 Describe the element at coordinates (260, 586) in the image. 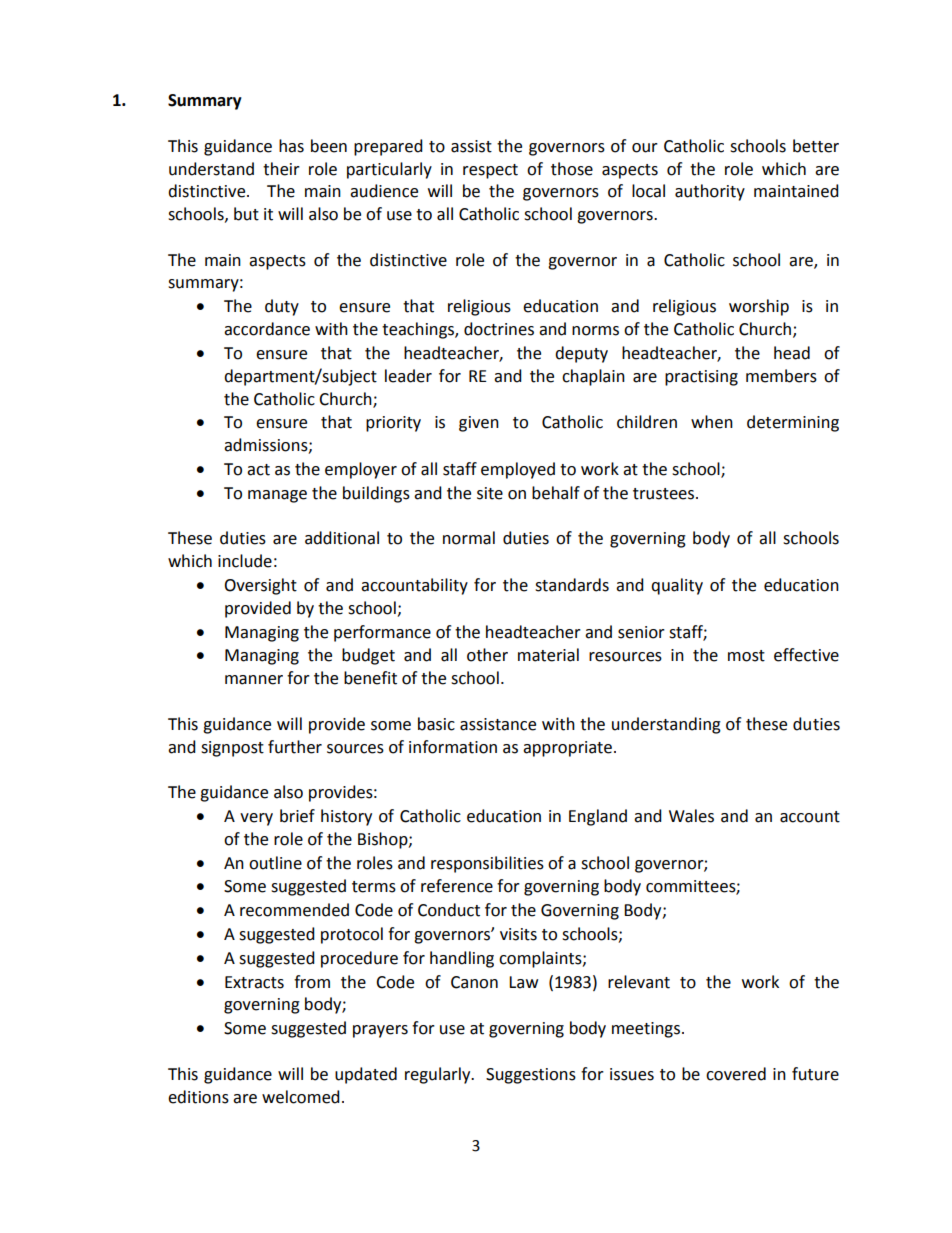

I see `Oversight` at that location.
